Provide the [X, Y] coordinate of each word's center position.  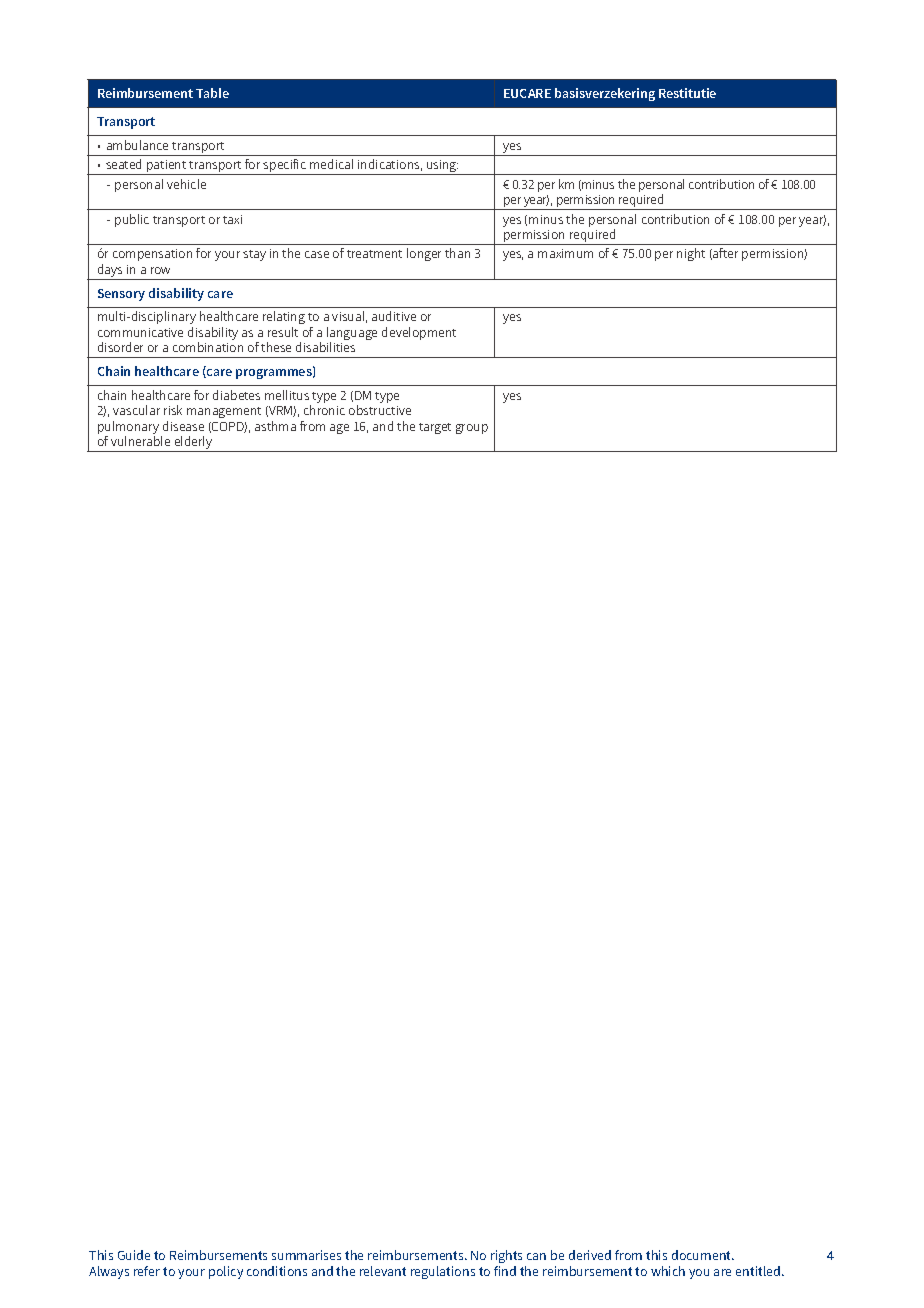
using [442, 167]
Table [212, 93]
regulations [443, 1272]
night [691, 254]
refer [147, 1271]
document [703, 1255]
